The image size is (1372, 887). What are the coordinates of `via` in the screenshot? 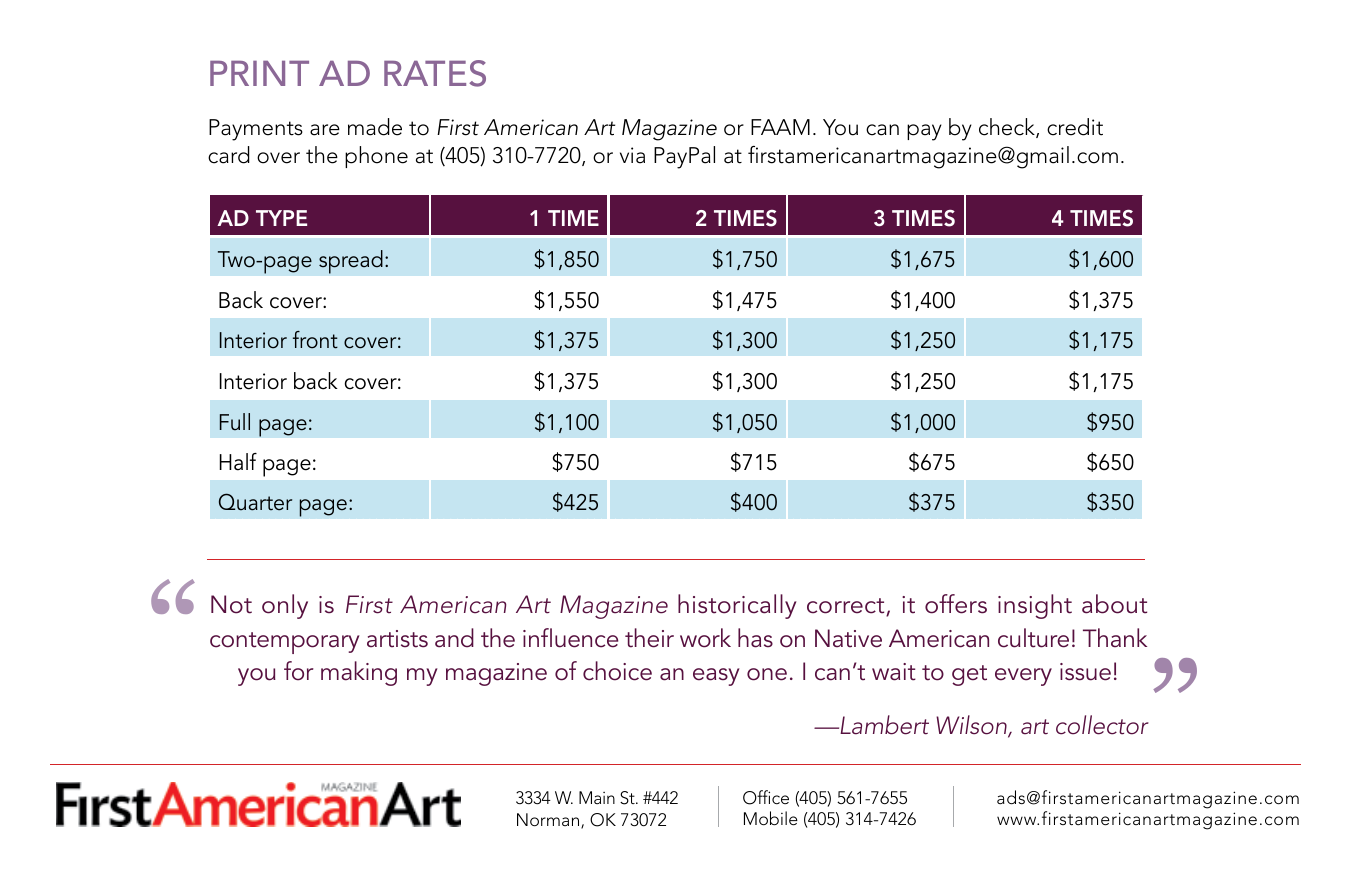 It's located at (632, 155).
